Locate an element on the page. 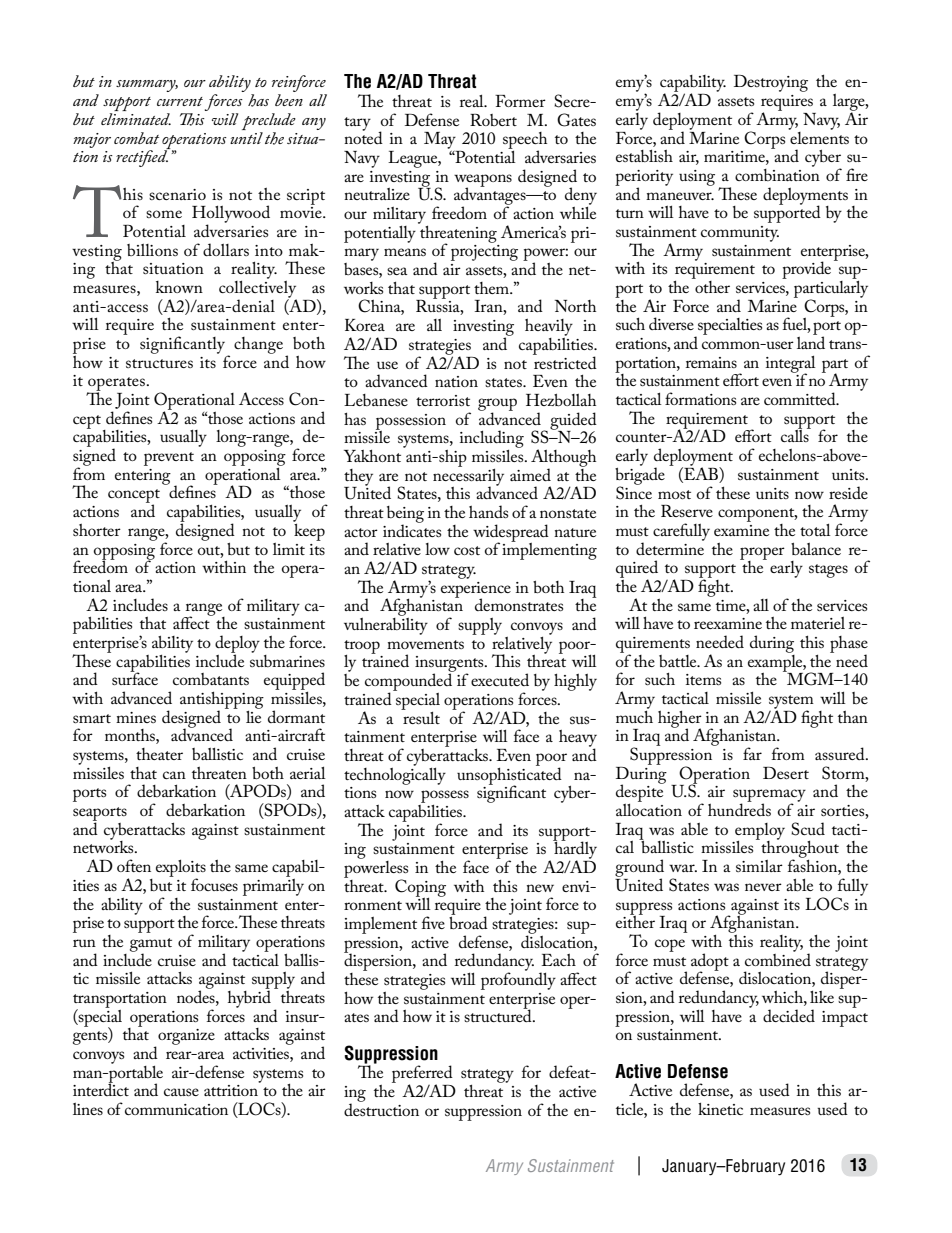  including is located at coordinates (492, 439).
